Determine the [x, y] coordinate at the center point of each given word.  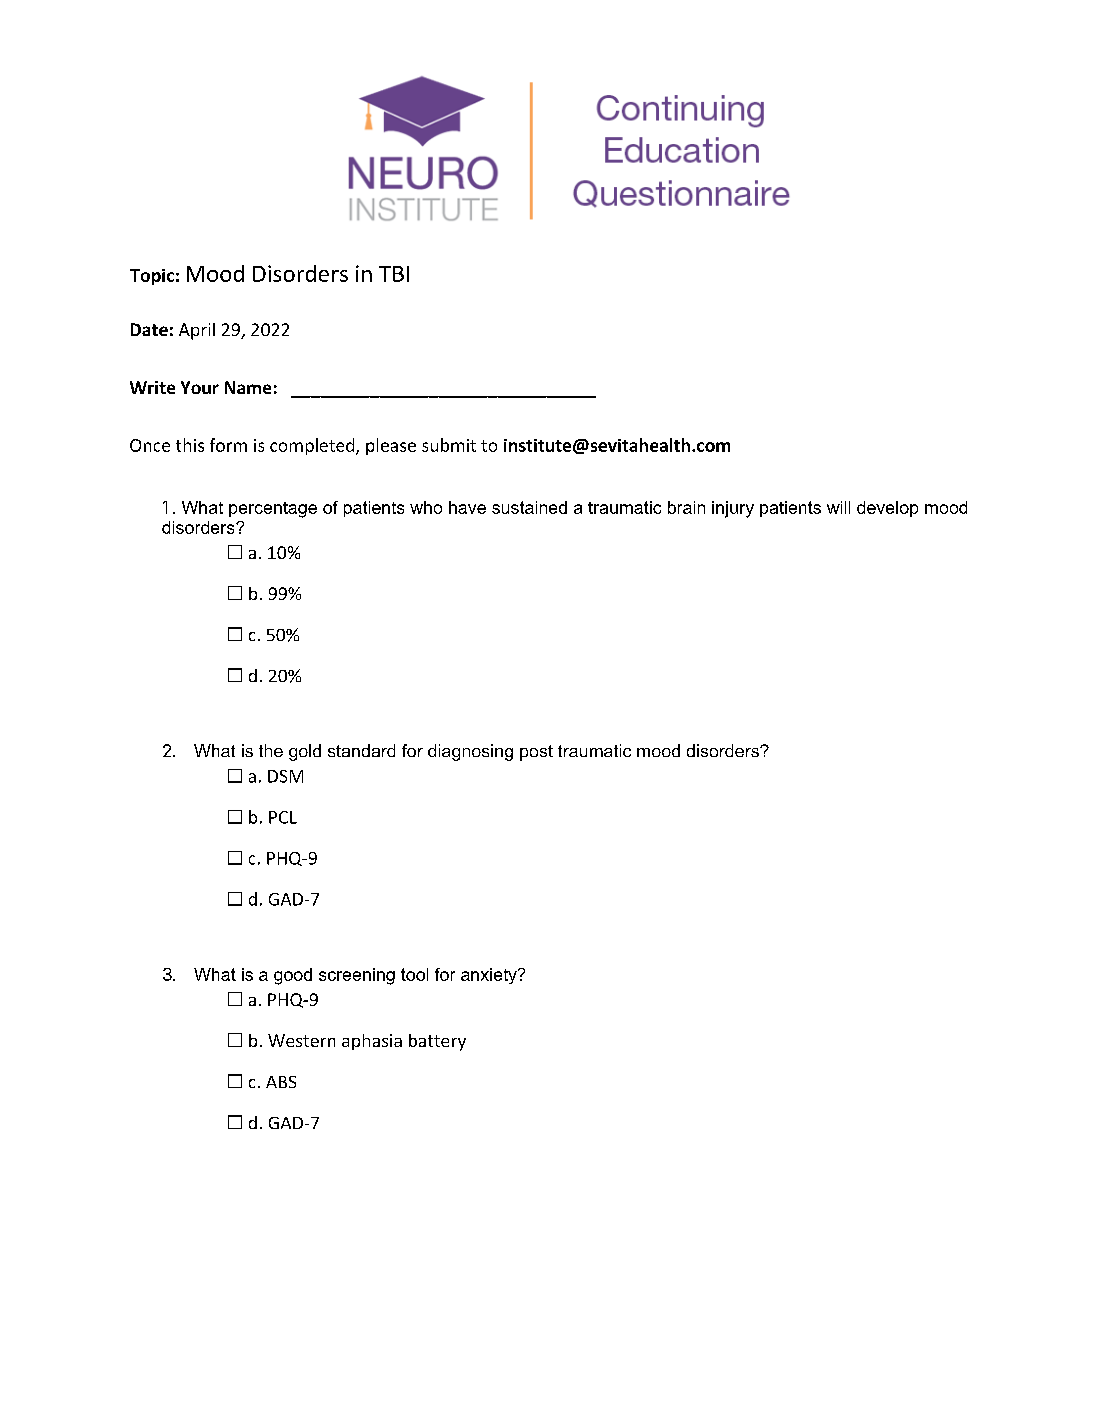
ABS [281, 1082]
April [197, 331]
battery [437, 1042]
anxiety [490, 976]
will [838, 507]
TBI [394, 274]
